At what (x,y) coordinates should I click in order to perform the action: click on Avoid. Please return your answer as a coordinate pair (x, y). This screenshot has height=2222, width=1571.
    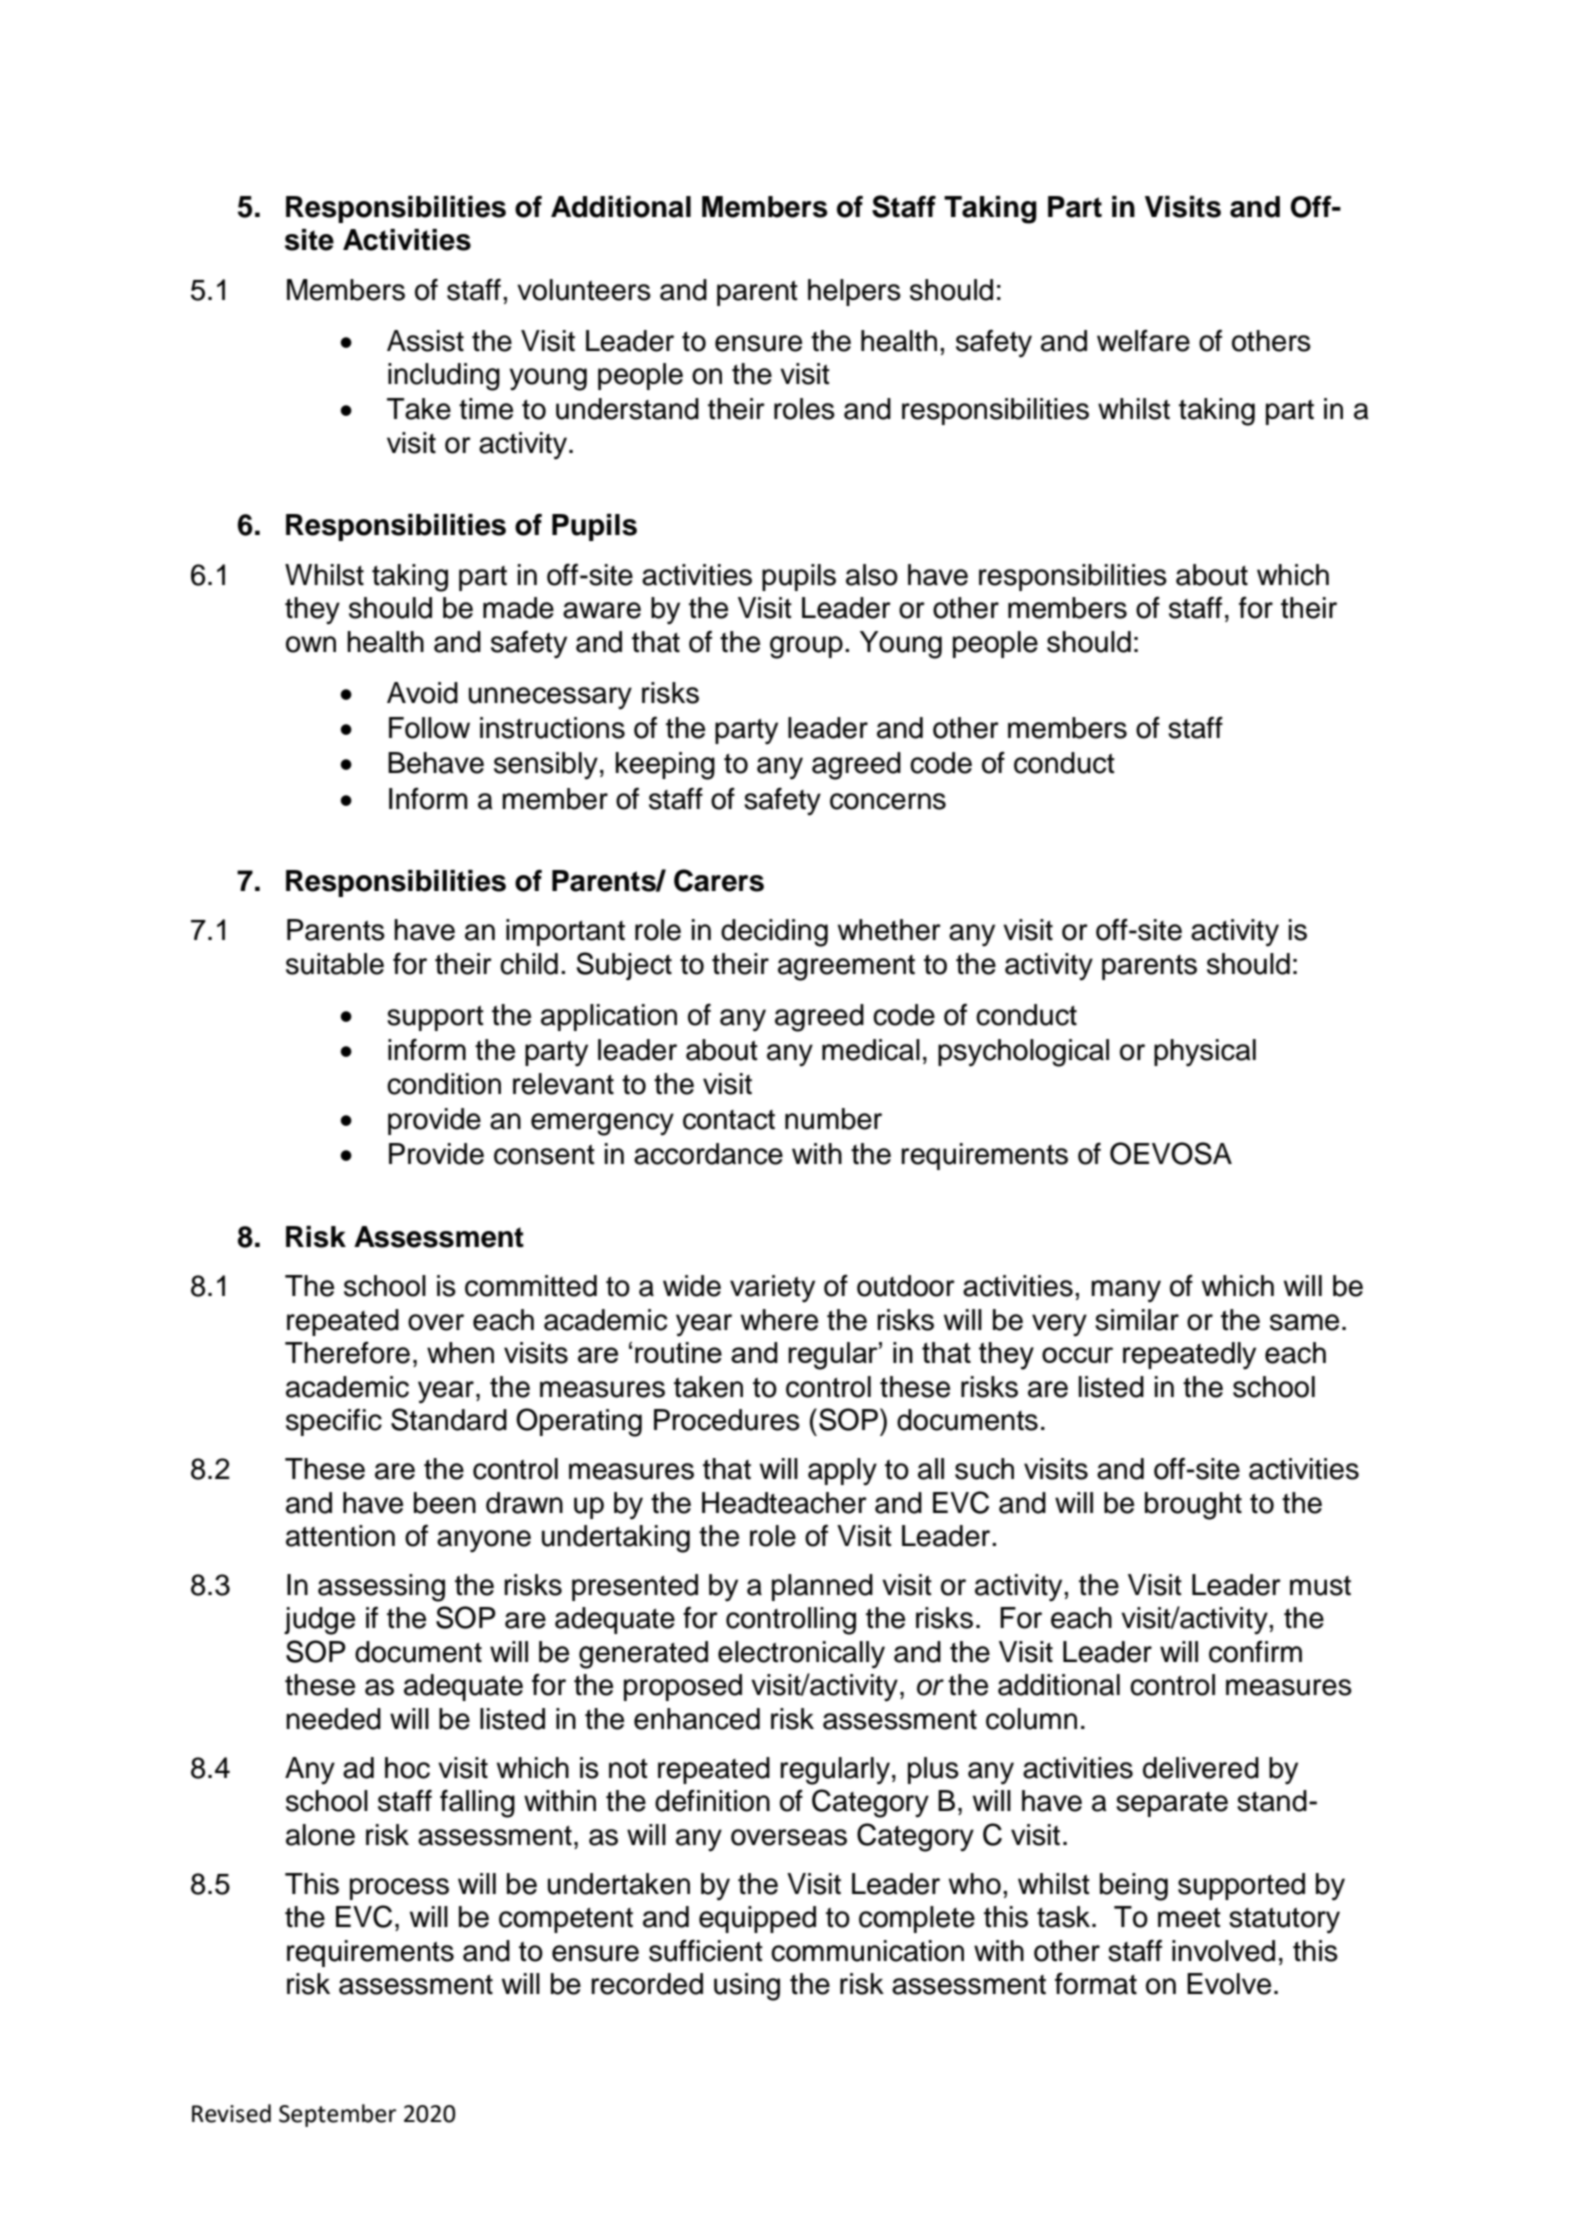
    Looking at the image, I should click on (422, 693).
